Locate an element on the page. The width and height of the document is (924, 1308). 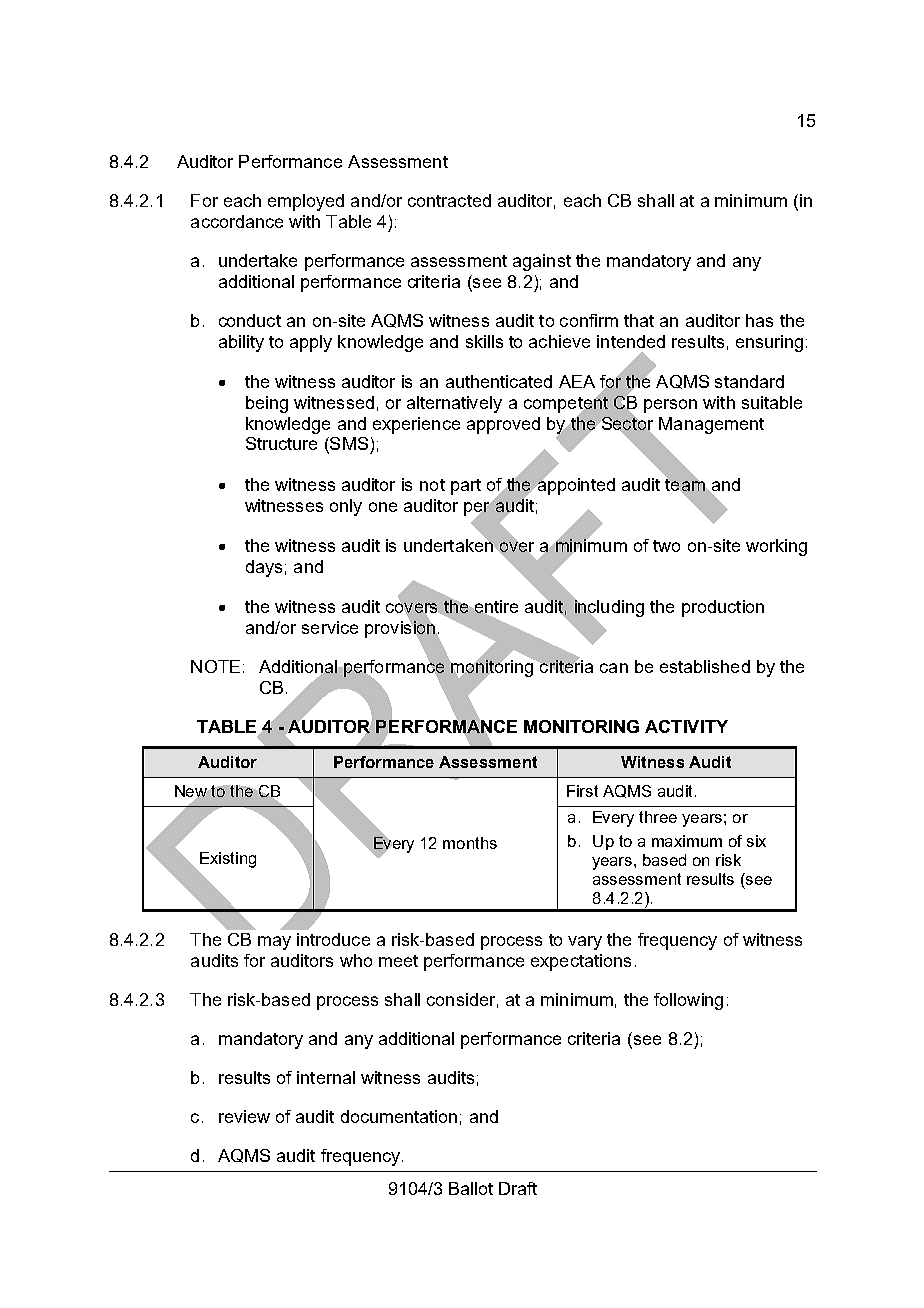
has is located at coordinates (759, 320).
